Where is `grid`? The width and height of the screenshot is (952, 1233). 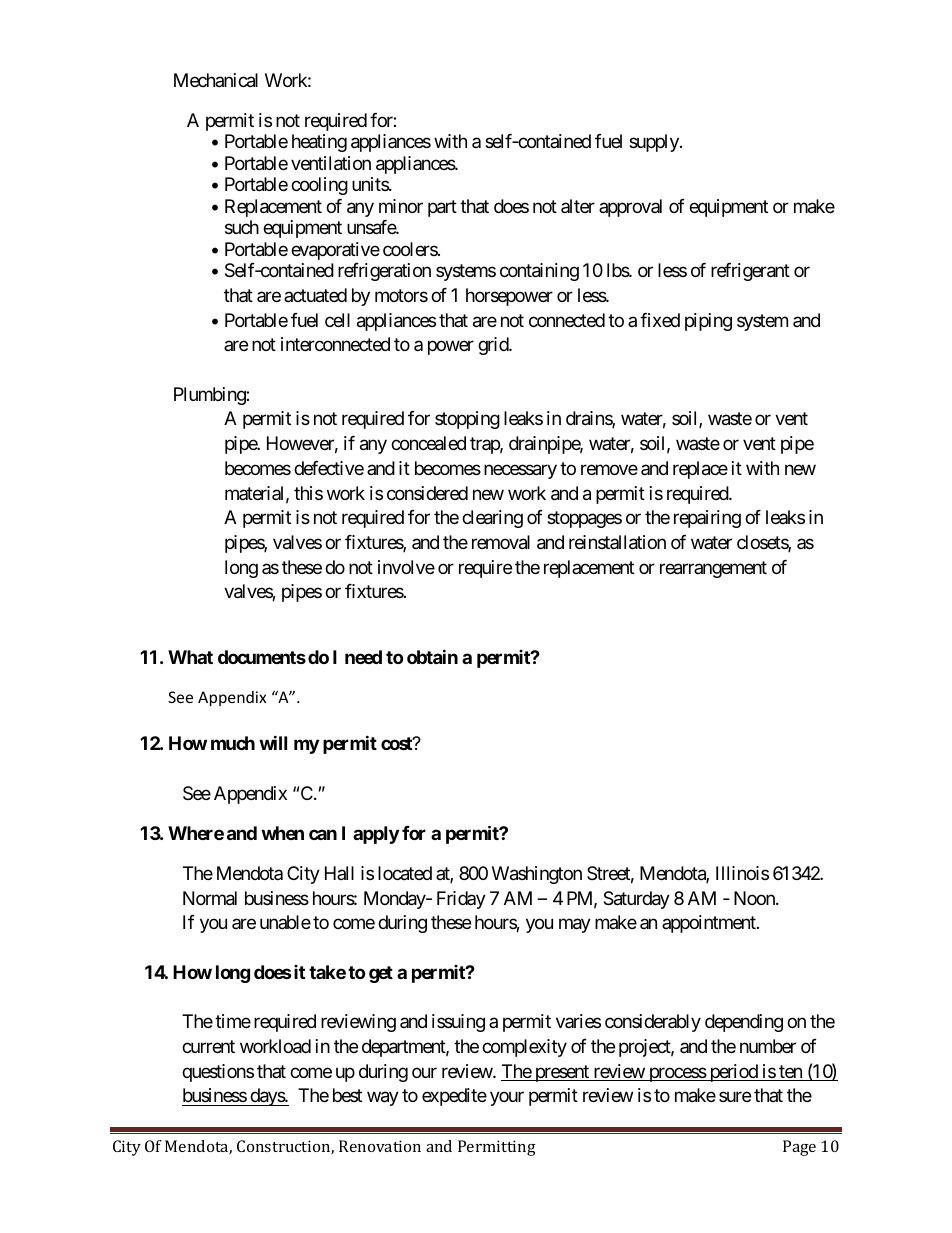 grid is located at coordinates (494, 346).
